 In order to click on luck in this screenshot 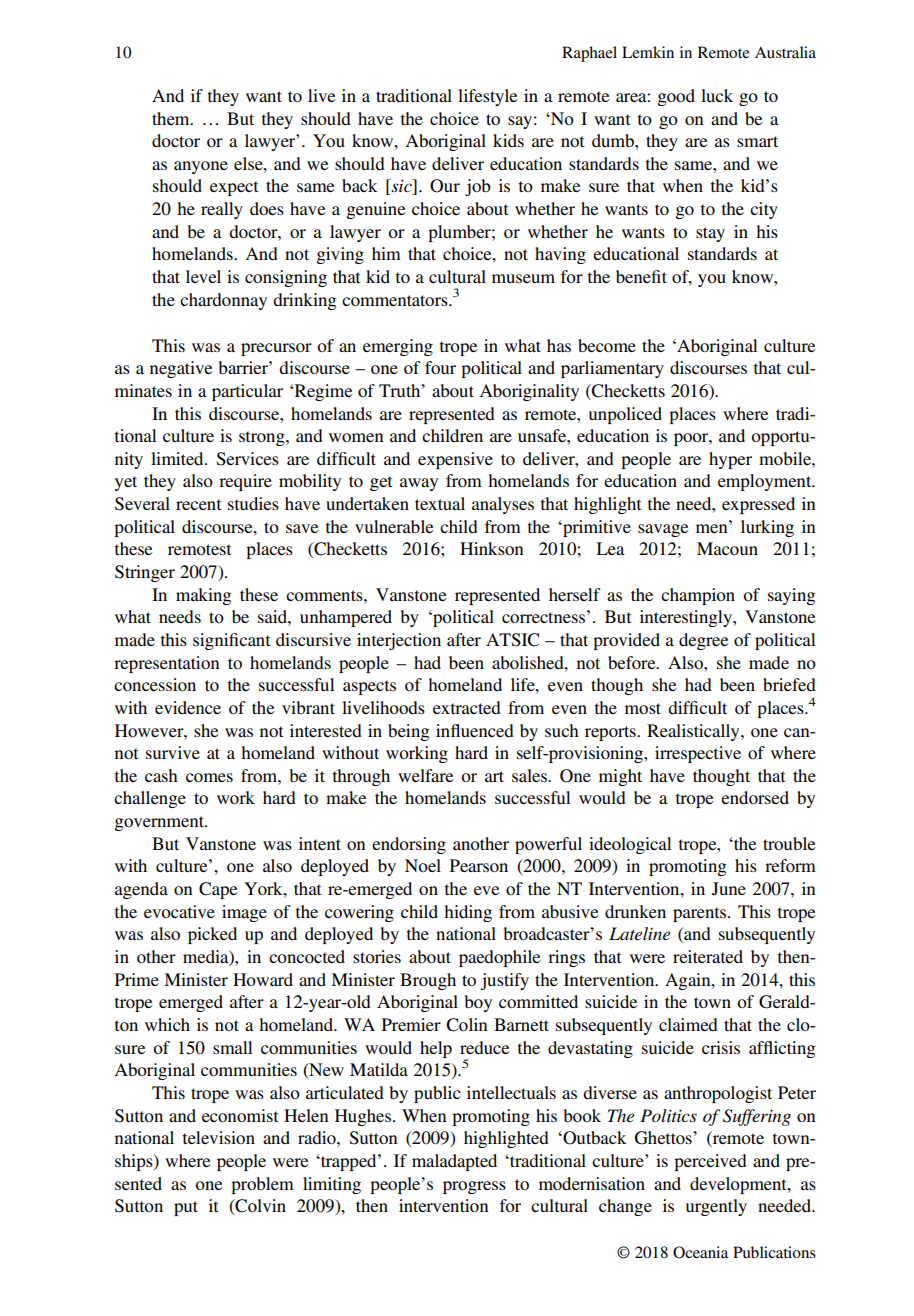, I will do `click(717, 95)`.
